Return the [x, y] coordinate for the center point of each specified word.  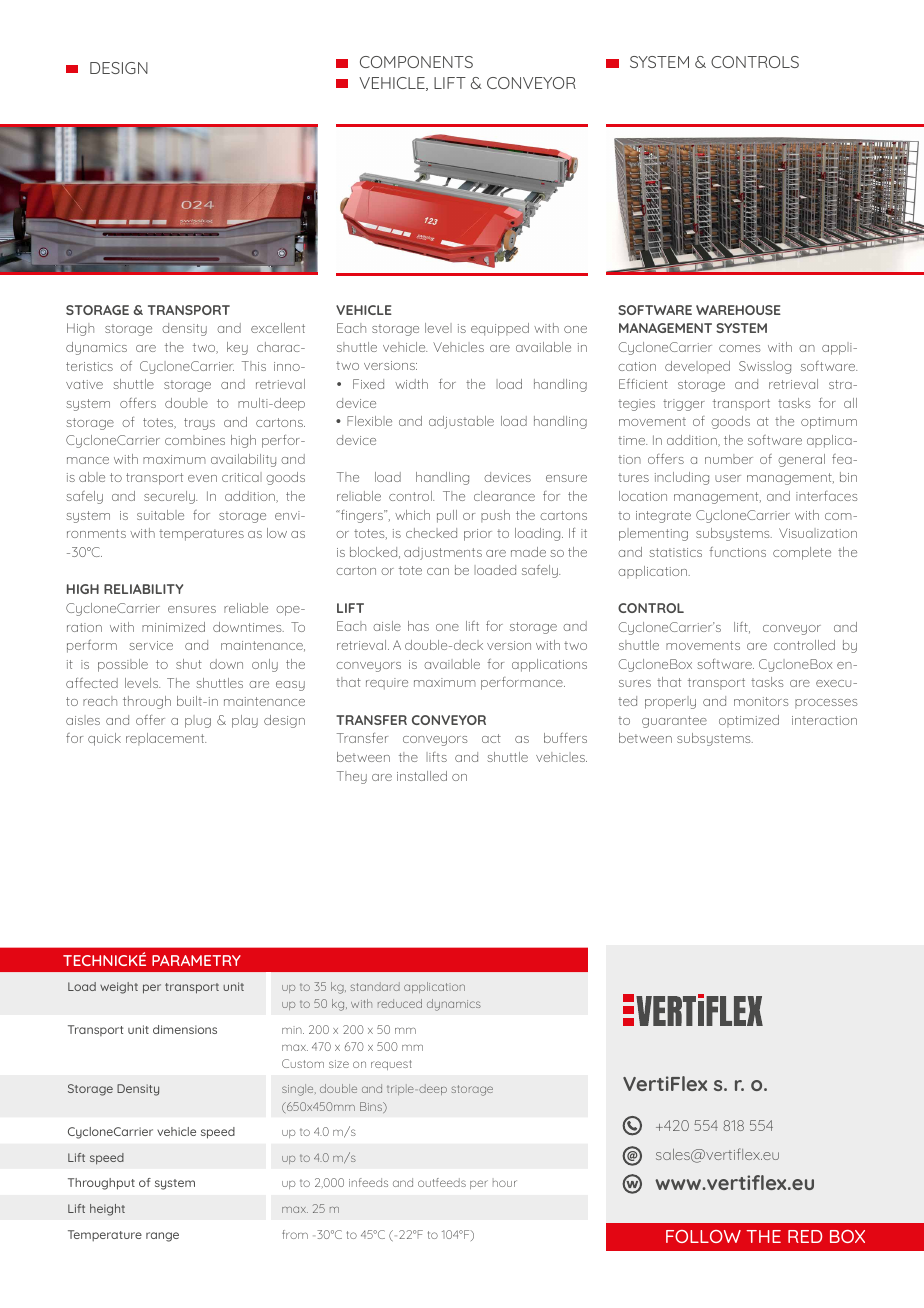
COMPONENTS [416, 62]
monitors [761, 701]
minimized [173, 627]
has [418, 626]
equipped [500, 329]
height [107, 1210]
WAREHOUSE [738, 310]
